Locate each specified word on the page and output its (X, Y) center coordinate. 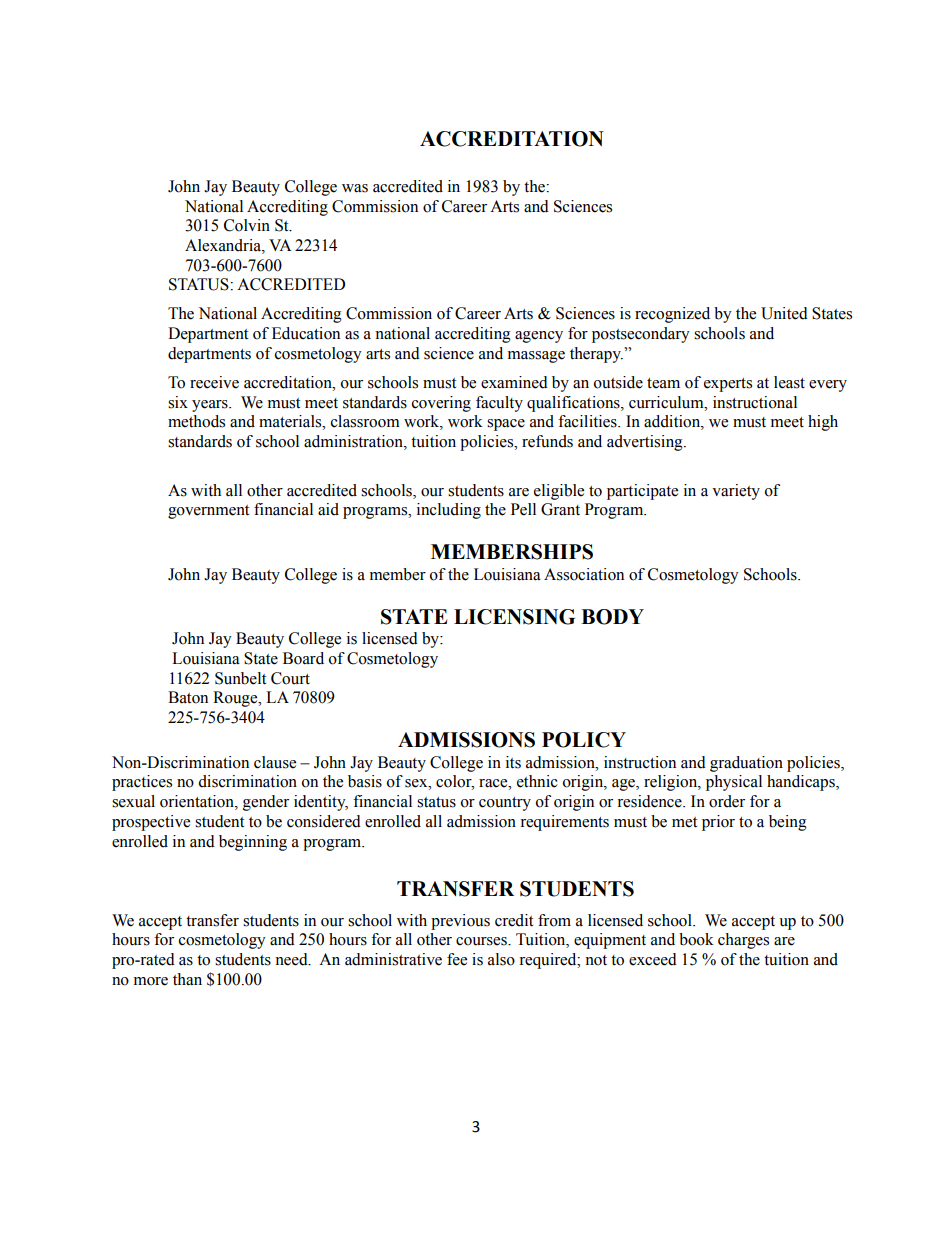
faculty (499, 404)
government (208, 512)
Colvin (247, 225)
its (513, 762)
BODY (612, 617)
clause (275, 762)
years (211, 406)
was (355, 188)
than (187, 979)
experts (728, 385)
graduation (746, 764)
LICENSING (514, 617)
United (784, 313)
